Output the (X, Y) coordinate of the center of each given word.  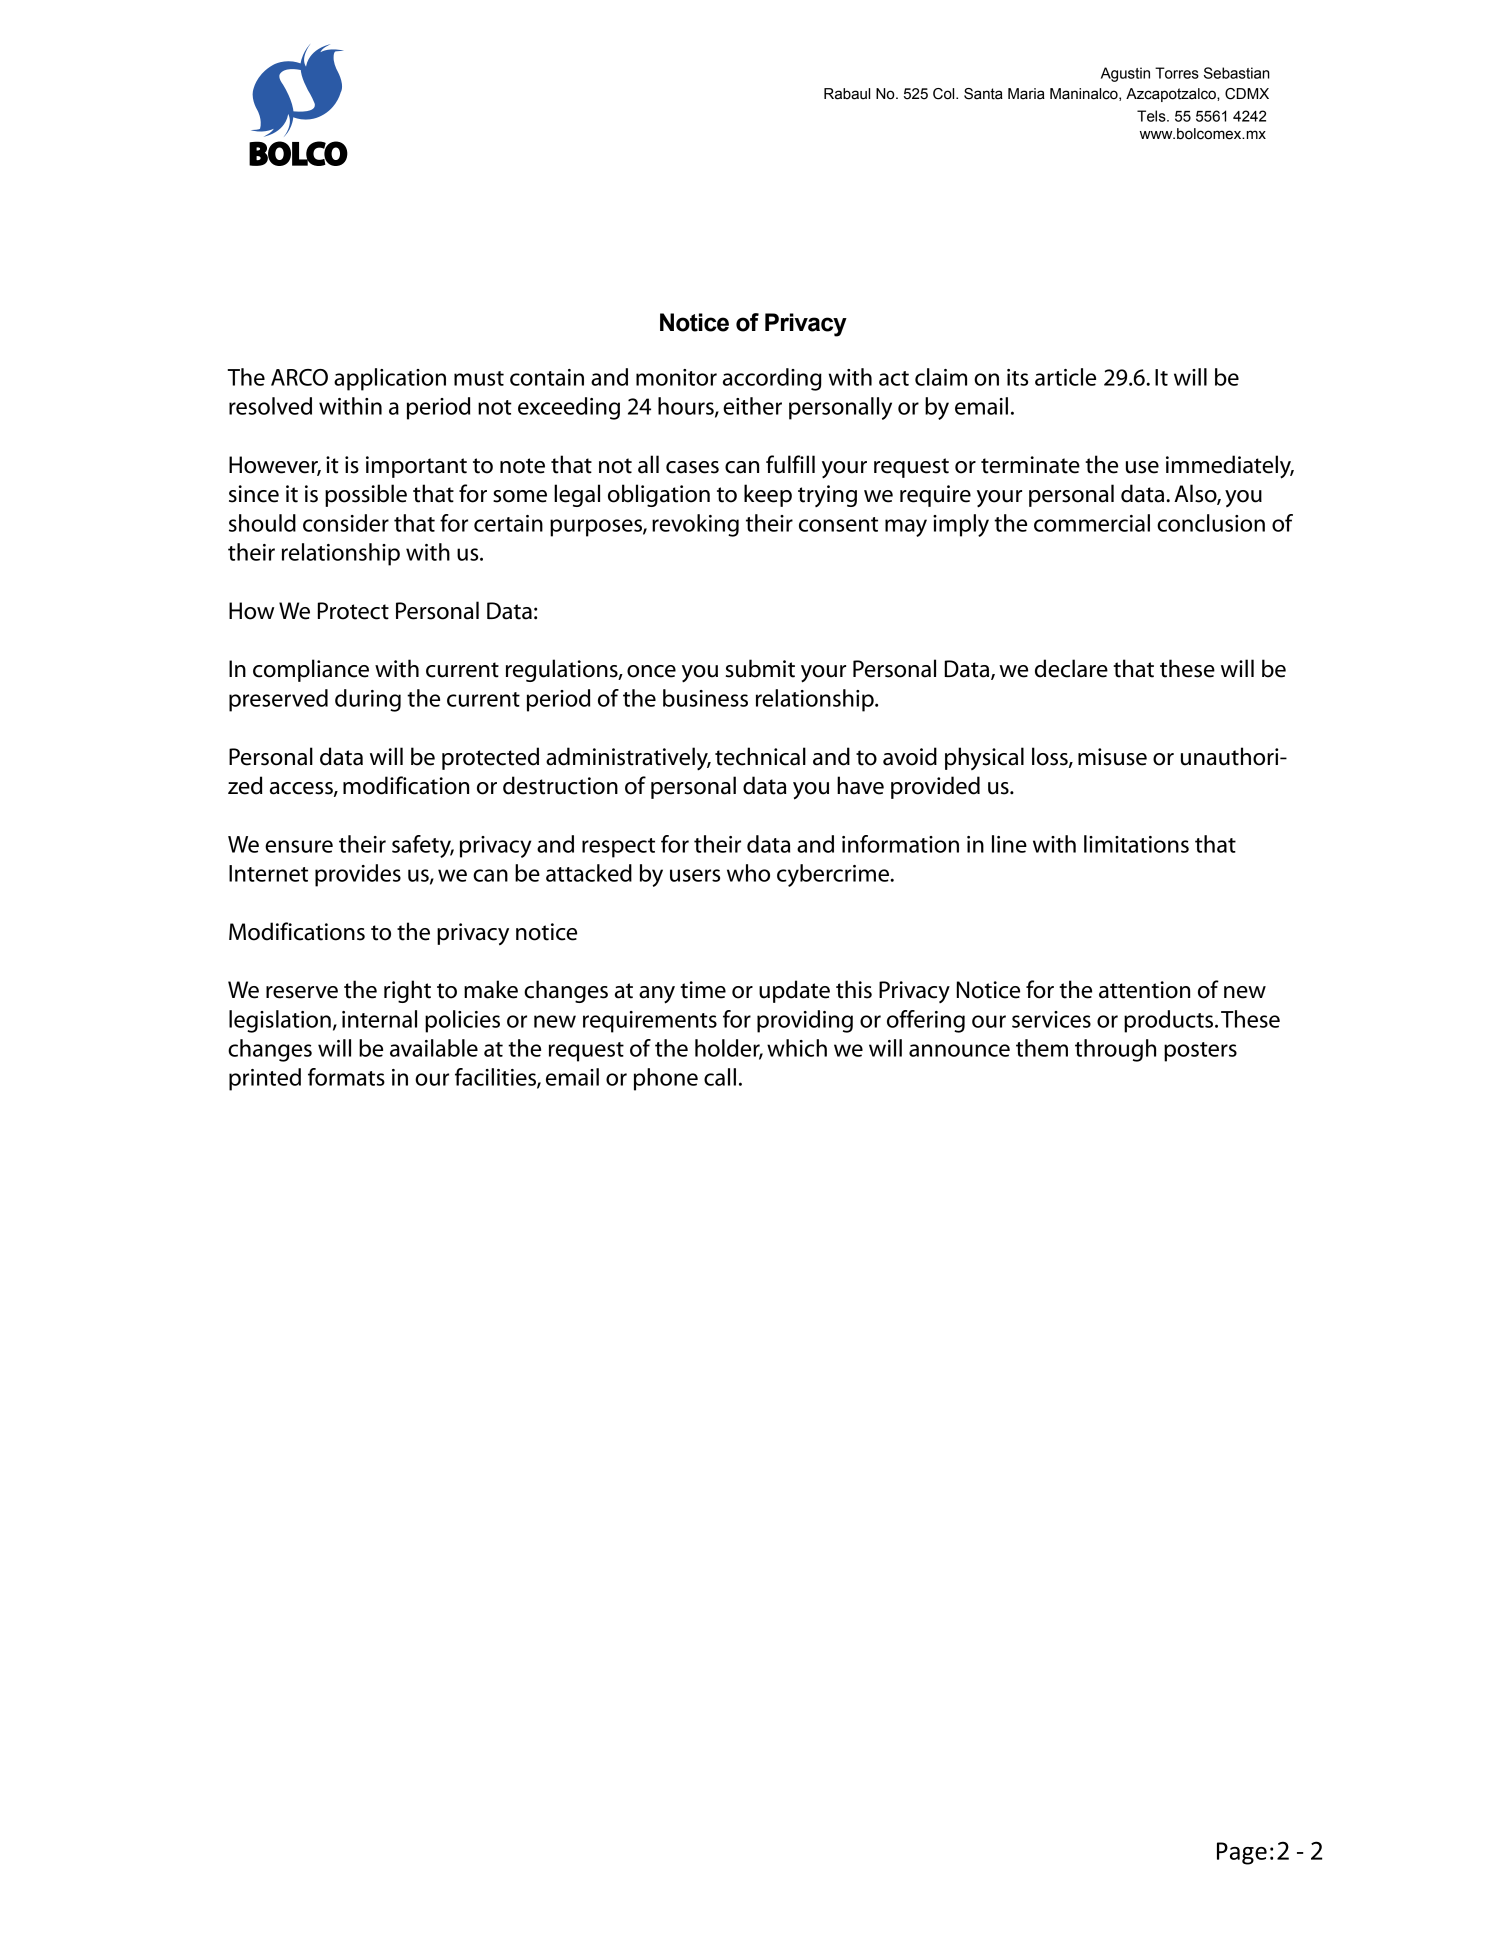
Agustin (1125, 74)
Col (945, 94)
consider (346, 523)
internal (379, 1019)
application (390, 379)
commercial (1092, 523)
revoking (695, 525)
